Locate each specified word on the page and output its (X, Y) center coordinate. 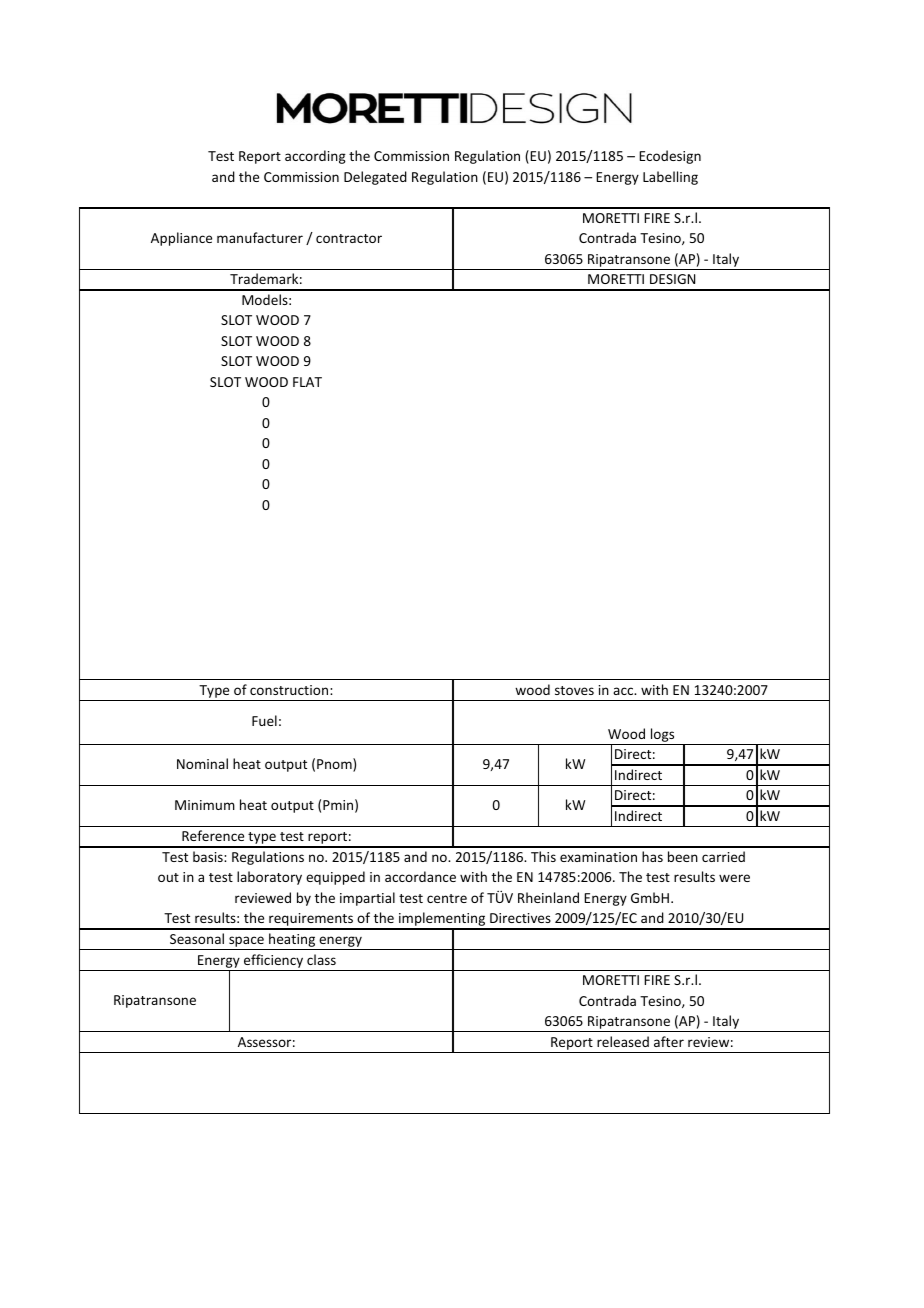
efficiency (273, 961)
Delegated (375, 178)
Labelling (670, 178)
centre (447, 898)
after (669, 1041)
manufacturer (260, 237)
